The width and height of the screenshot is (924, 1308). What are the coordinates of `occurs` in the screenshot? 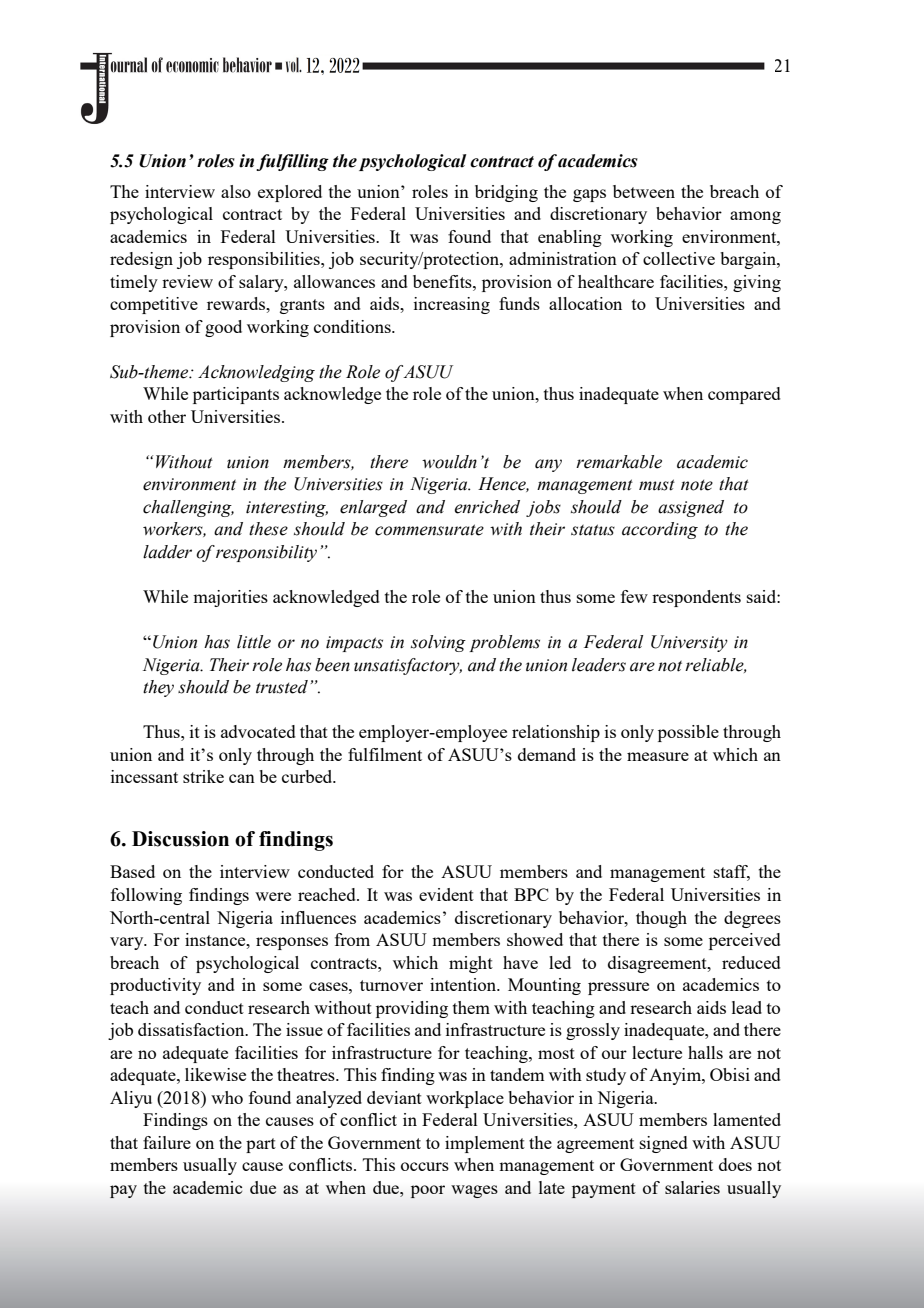 It's located at (425, 1166).
